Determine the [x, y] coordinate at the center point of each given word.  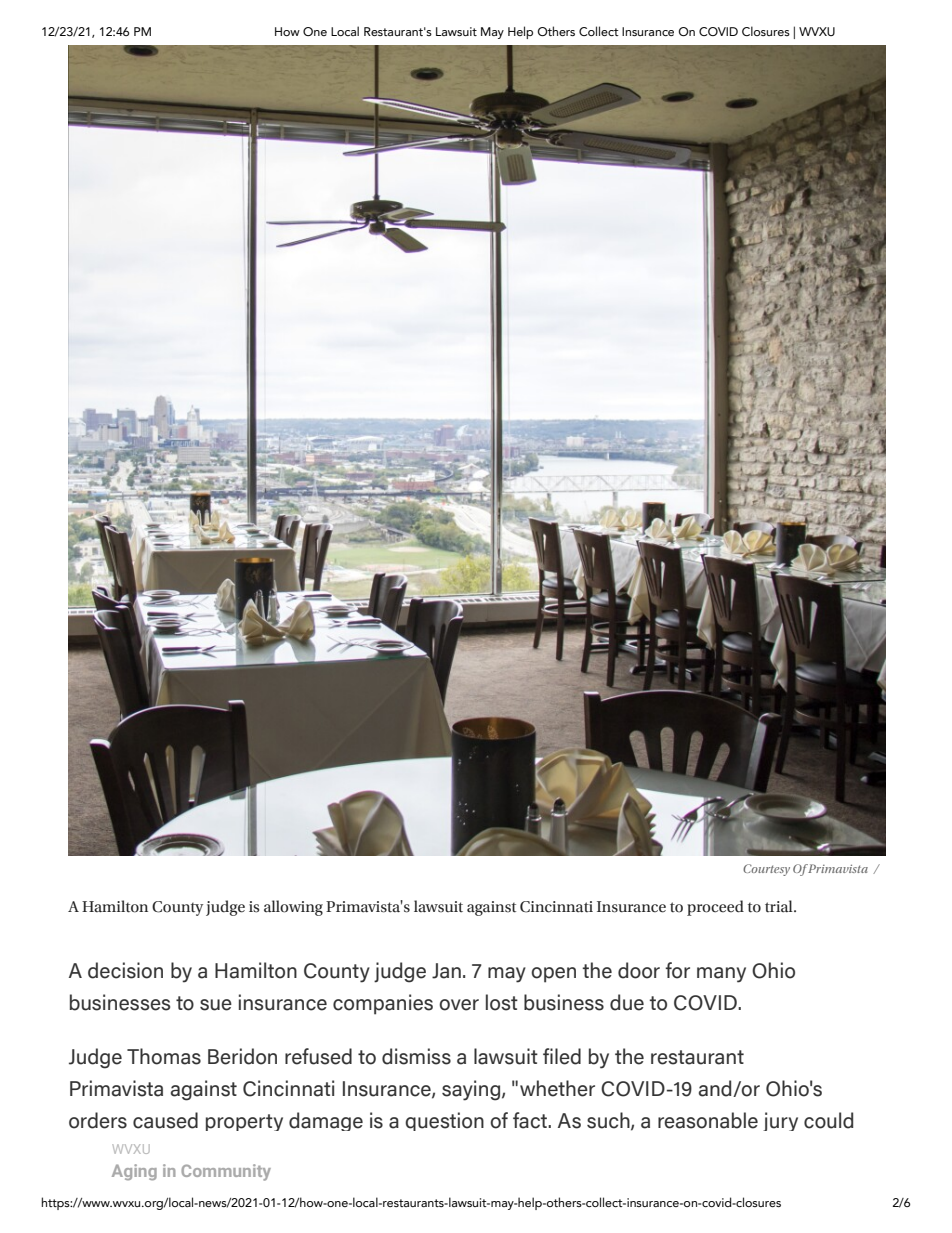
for [677, 970]
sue [216, 1005]
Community [226, 1172]
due [627, 1002]
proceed [715, 908]
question [444, 1121]
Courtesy [766, 870]
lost [502, 1002]
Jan [446, 971]
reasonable [708, 1120]
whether [557, 1088]
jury [780, 1121]
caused [165, 1120]
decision [125, 970]
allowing [293, 908]
